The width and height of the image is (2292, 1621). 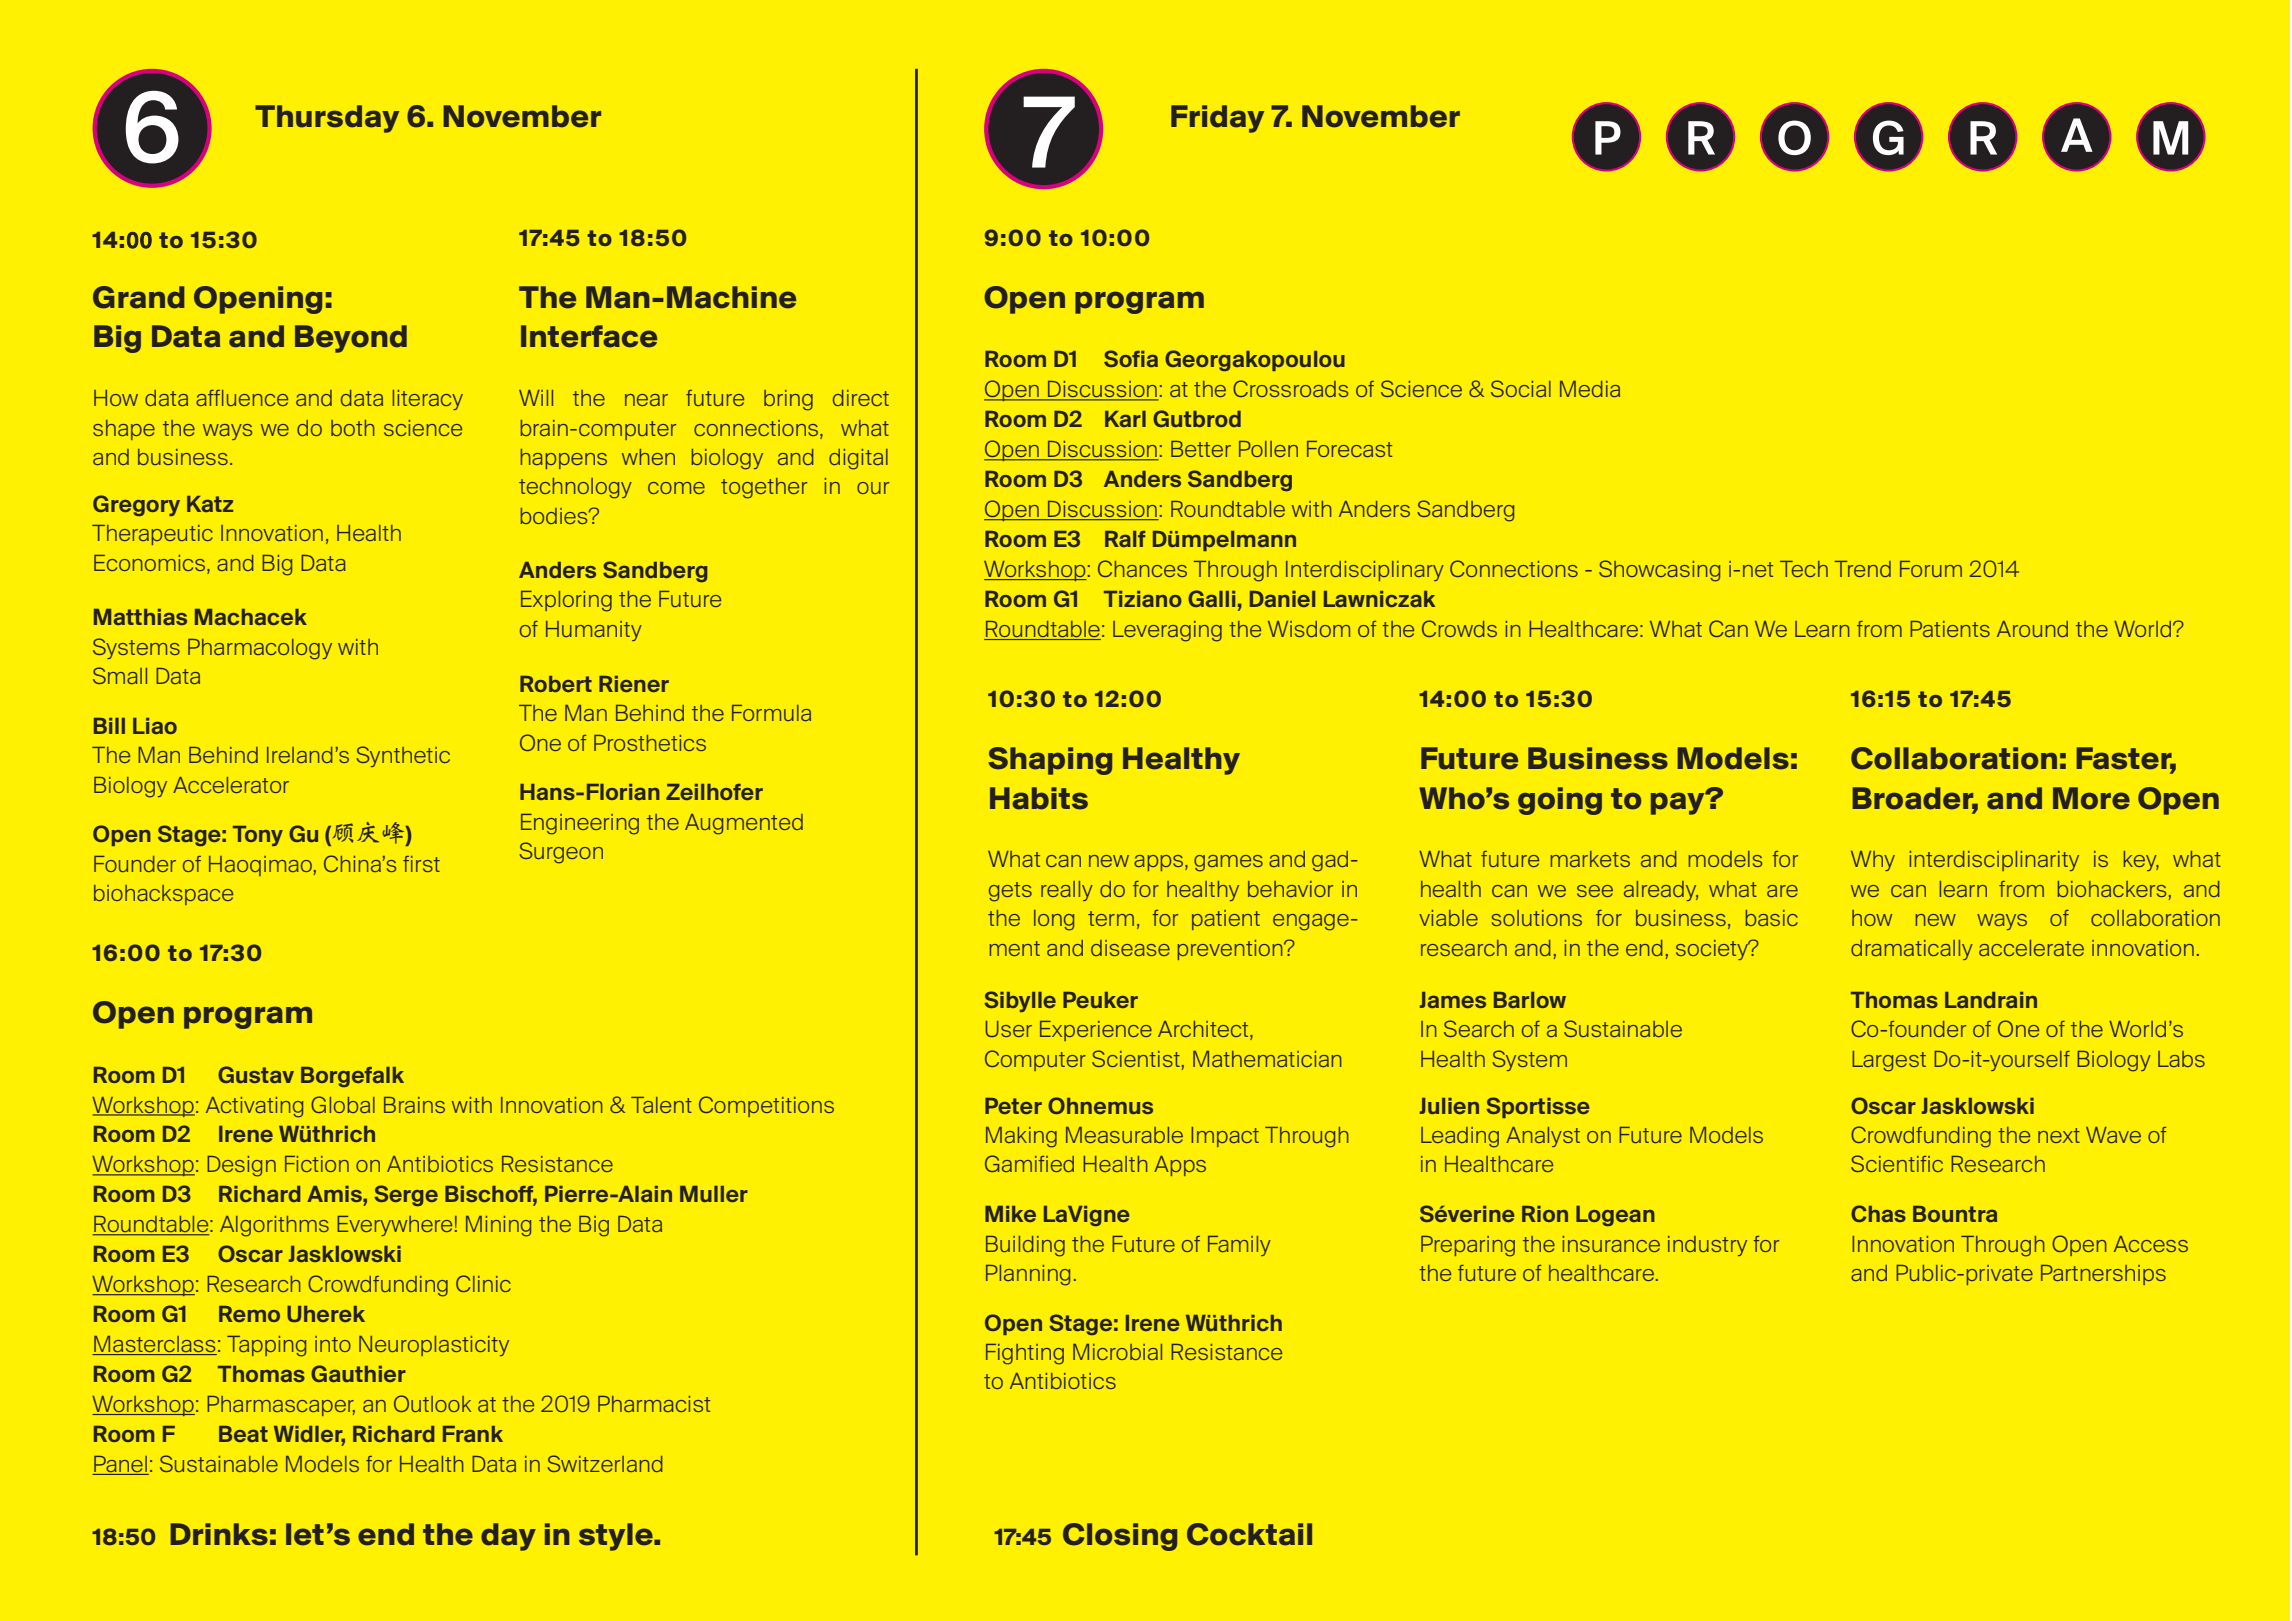 What do you see at coordinates (219, 1534) in the image?
I see `Drinks` at bounding box center [219, 1534].
